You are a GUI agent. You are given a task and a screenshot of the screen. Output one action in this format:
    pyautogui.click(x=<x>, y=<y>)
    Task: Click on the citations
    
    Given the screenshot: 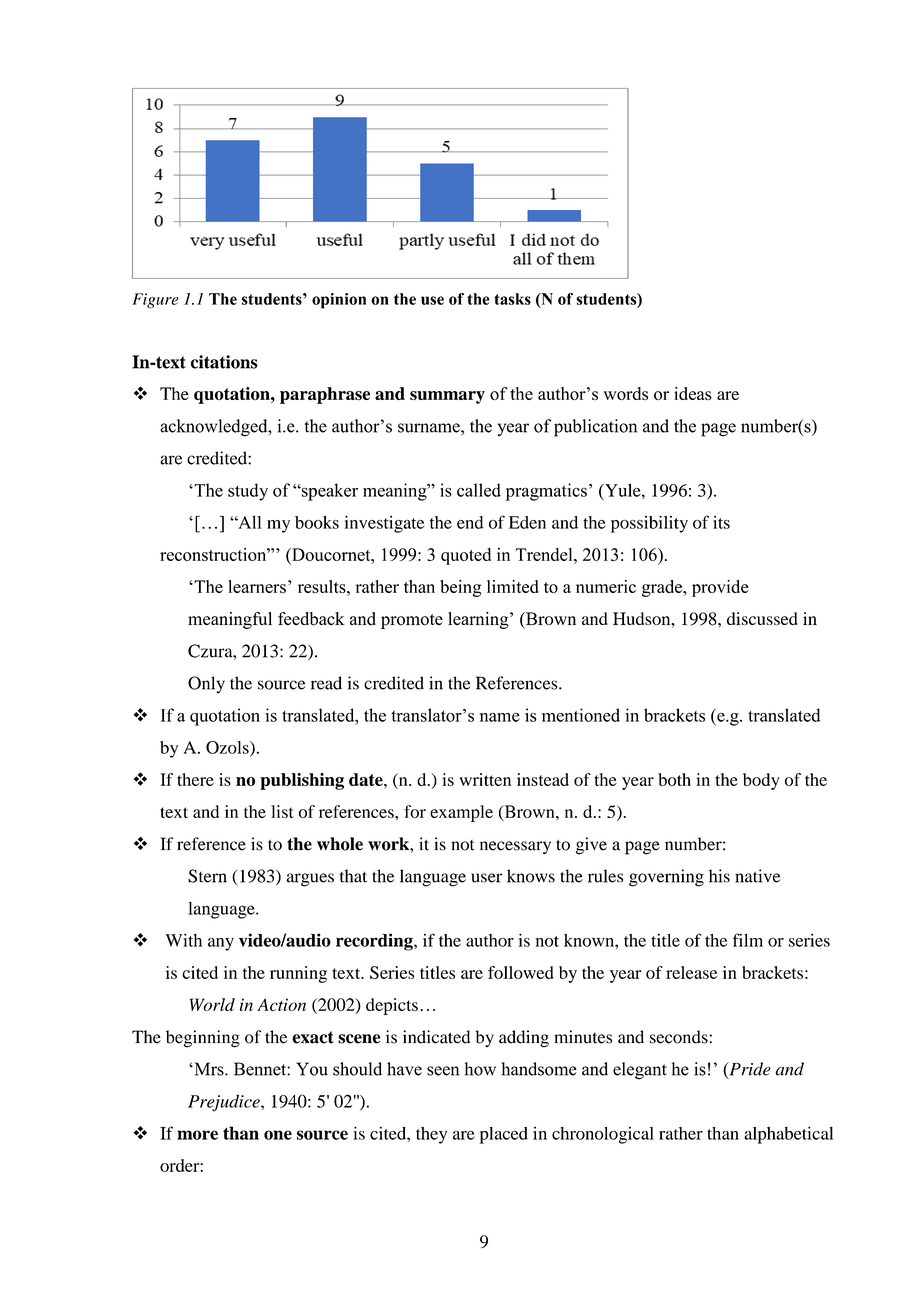 What is the action you would take?
    pyautogui.click(x=224, y=362)
